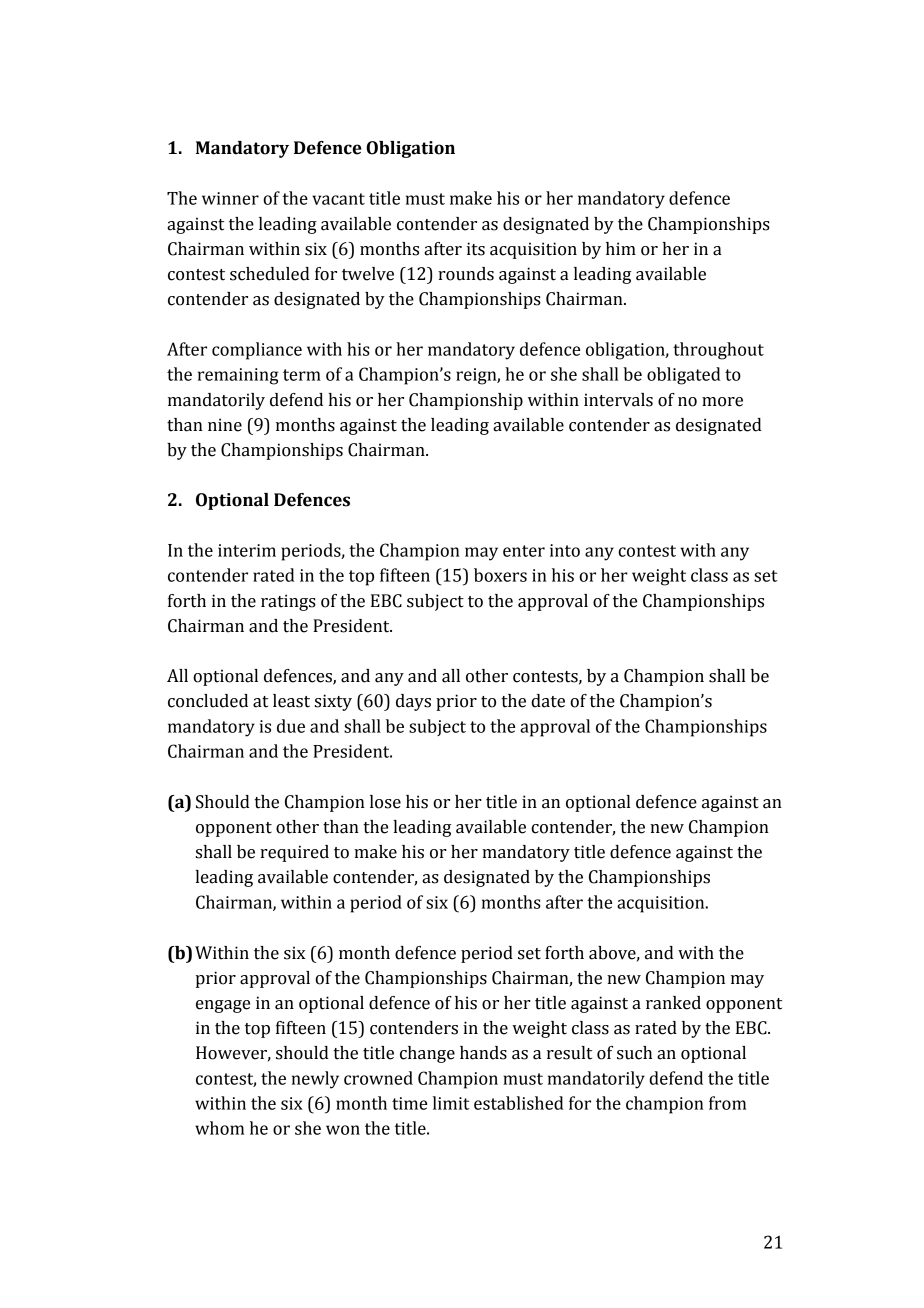 The image size is (924, 1308). Describe the element at coordinates (291, 701) in the document. I see `least` at that location.
